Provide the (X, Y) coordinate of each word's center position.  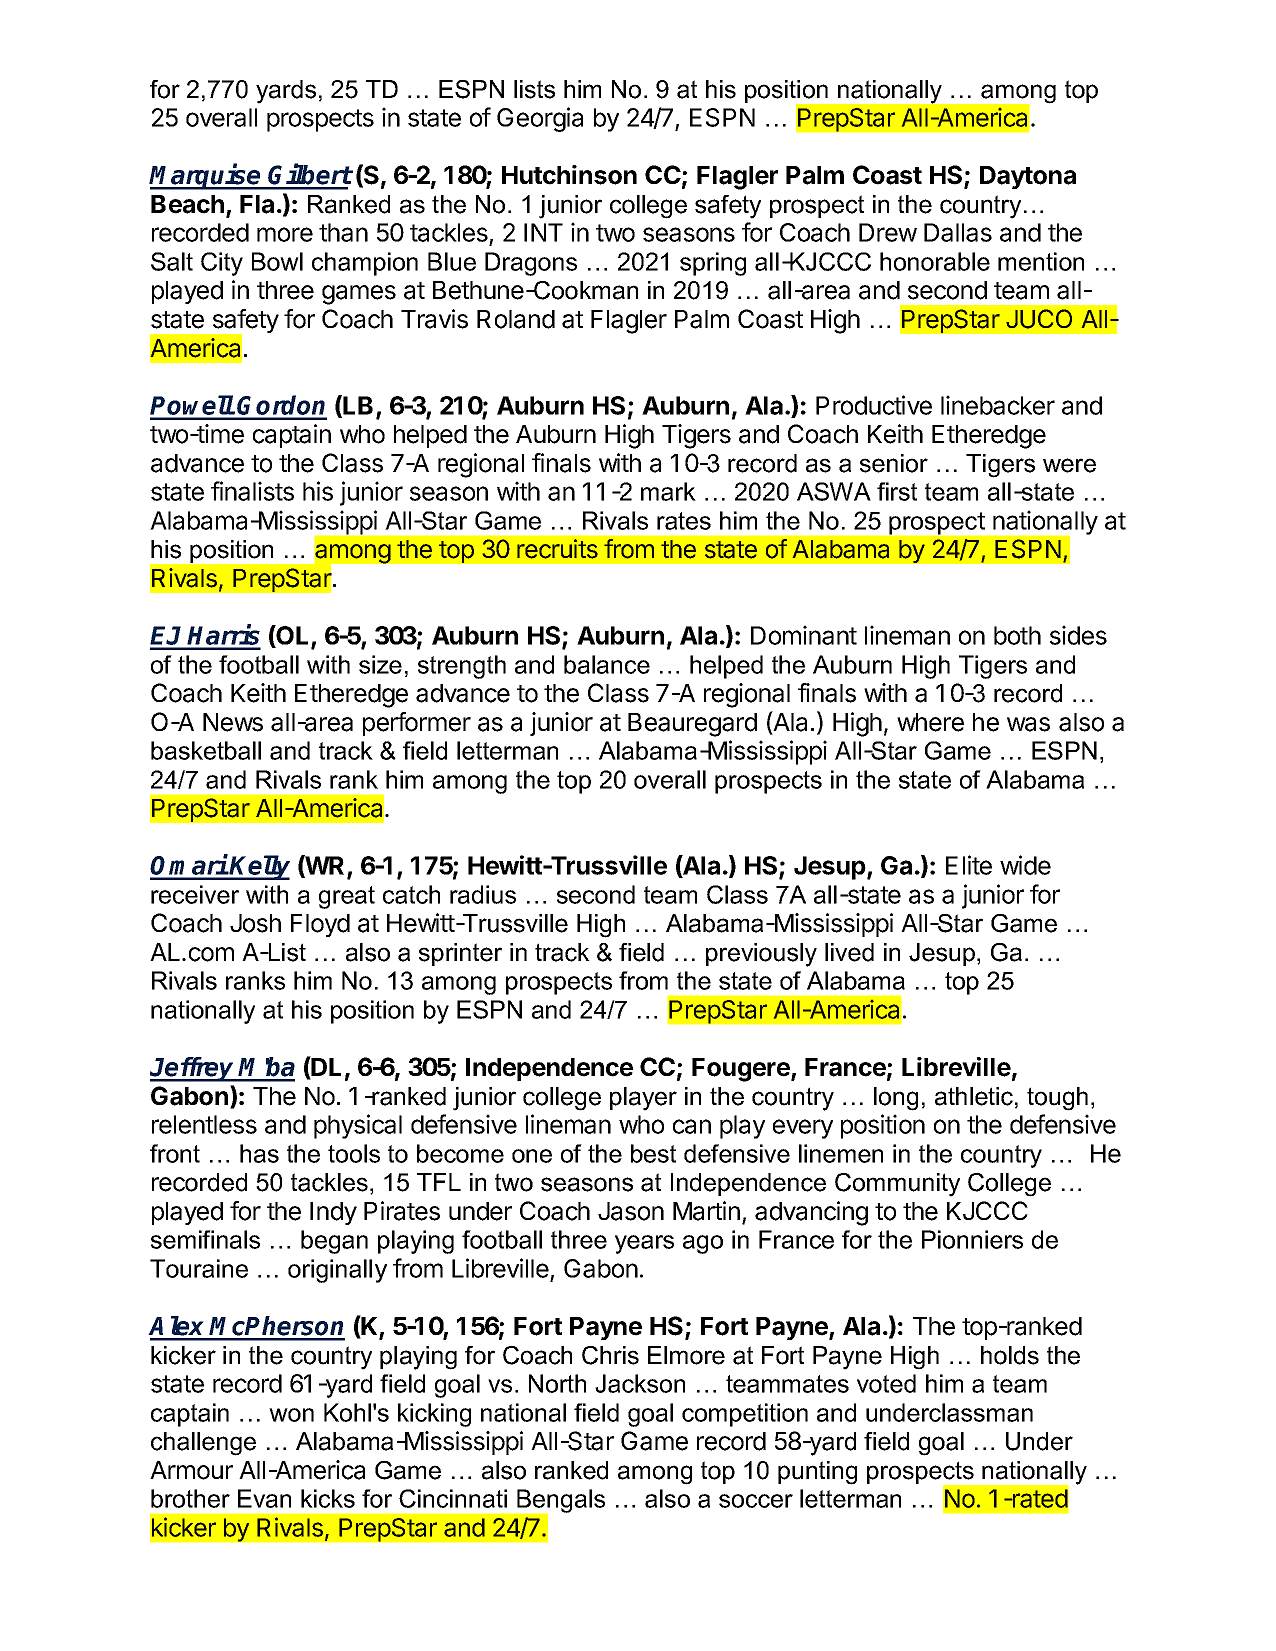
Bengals (560, 1502)
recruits (557, 549)
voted (886, 1383)
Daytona (1028, 177)
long (896, 1099)
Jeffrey (193, 1069)
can (692, 1126)
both (1017, 635)
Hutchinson (569, 175)
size (380, 664)
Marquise (206, 177)
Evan (264, 1498)
